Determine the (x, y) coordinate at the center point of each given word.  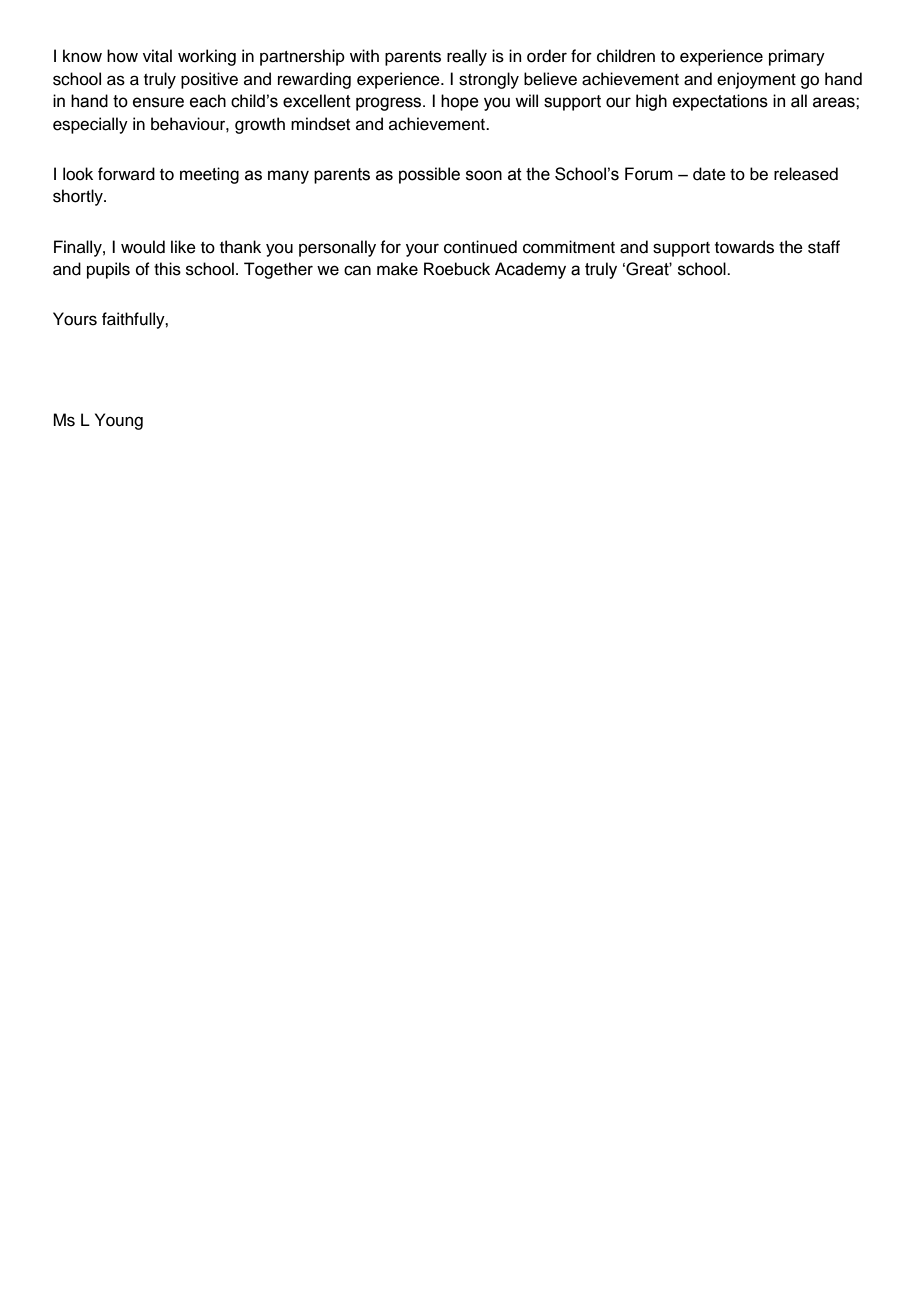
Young (119, 421)
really (467, 57)
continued (480, 247)
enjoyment (756, 80)
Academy (530, 270)
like (183, 247)
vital (157, 56)
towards (744, 247)
